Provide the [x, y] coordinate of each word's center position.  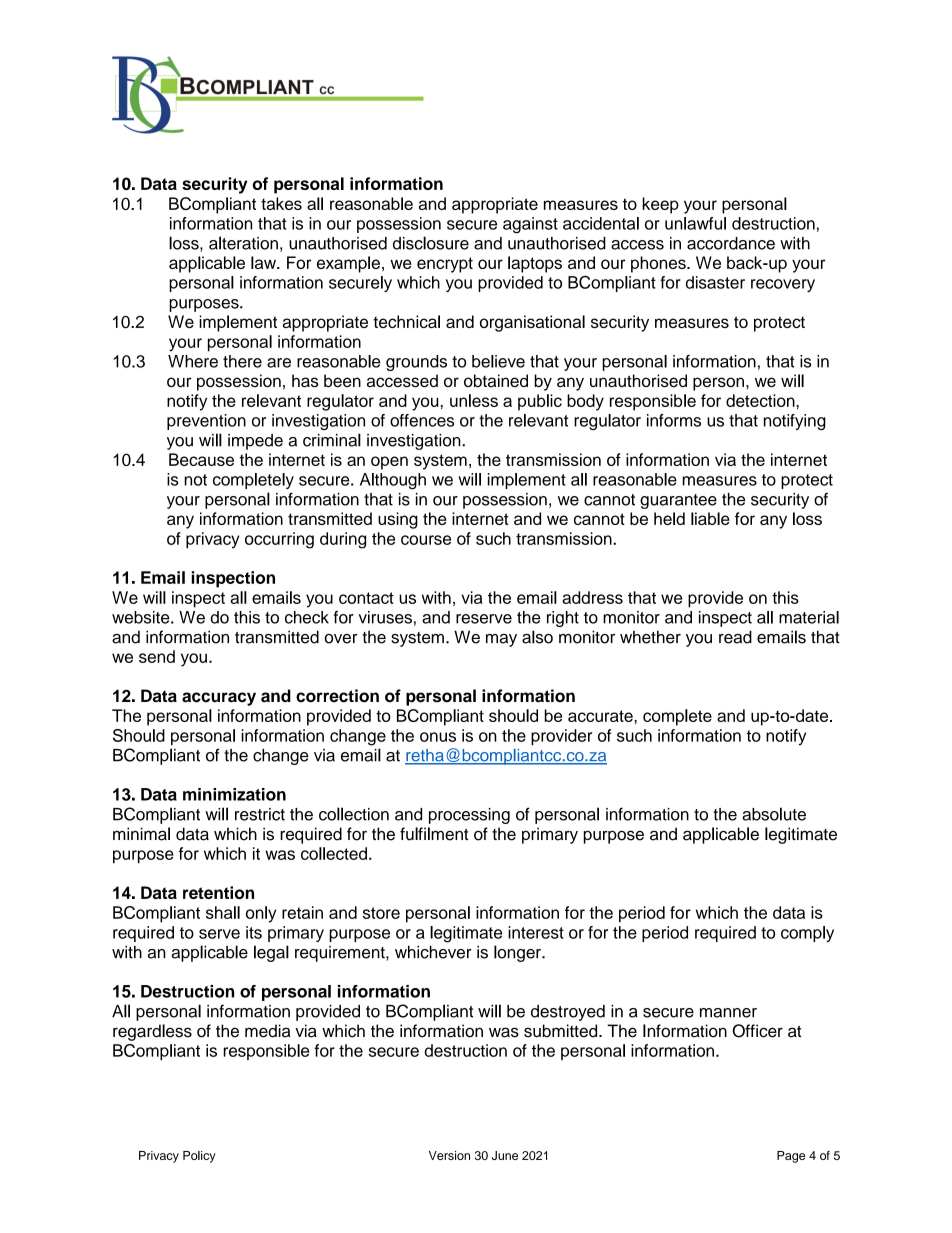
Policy [199, 1157]
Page [791, 1157]
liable [710, 518]
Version [449, 1155]
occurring [279, 540]
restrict [260, 814]
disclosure [431, 243]
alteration [243, 243]
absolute [774, 814]
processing [469, 816]
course [426, 540]
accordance [731, 243]
